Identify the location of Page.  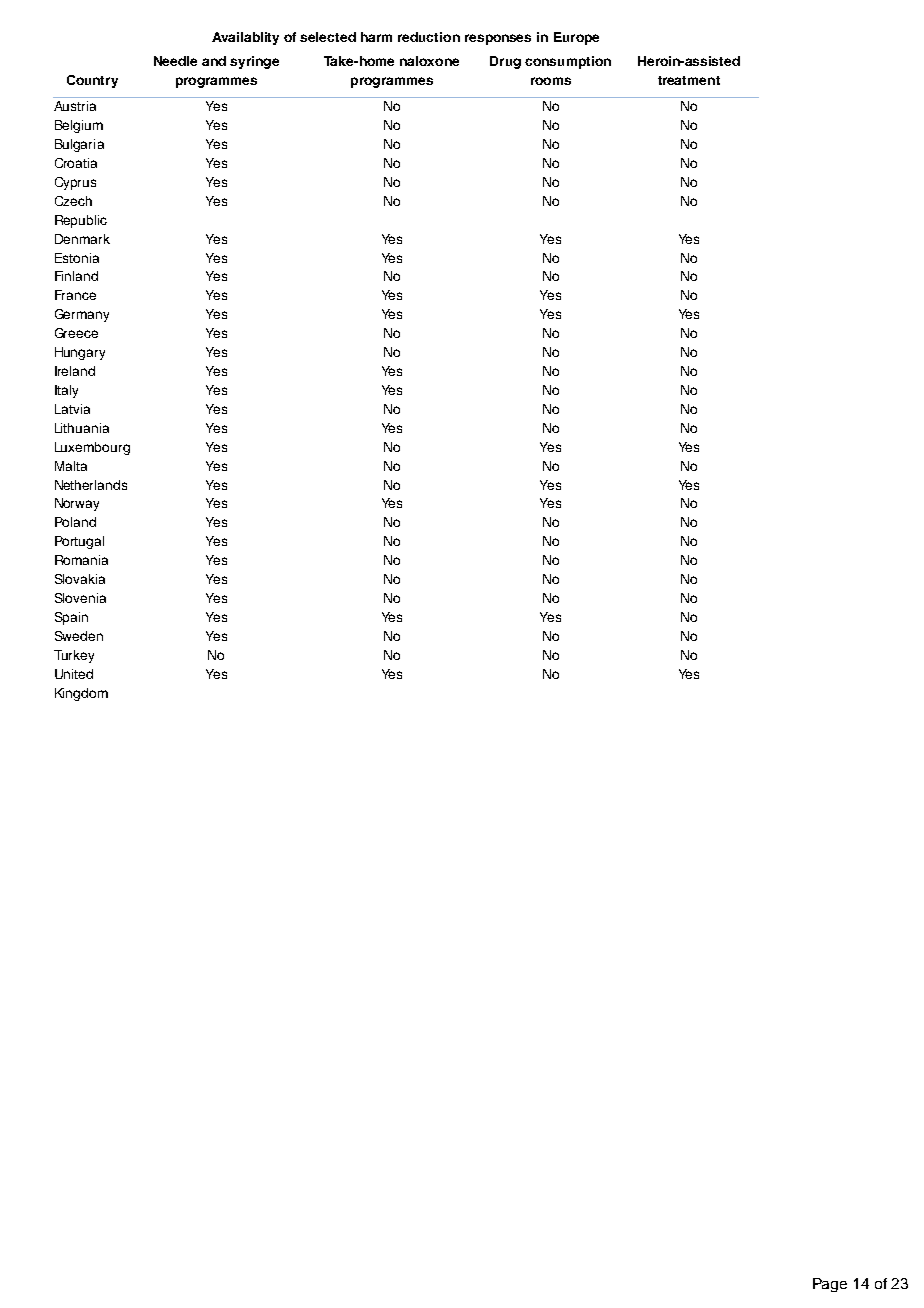
(830, 1285).
